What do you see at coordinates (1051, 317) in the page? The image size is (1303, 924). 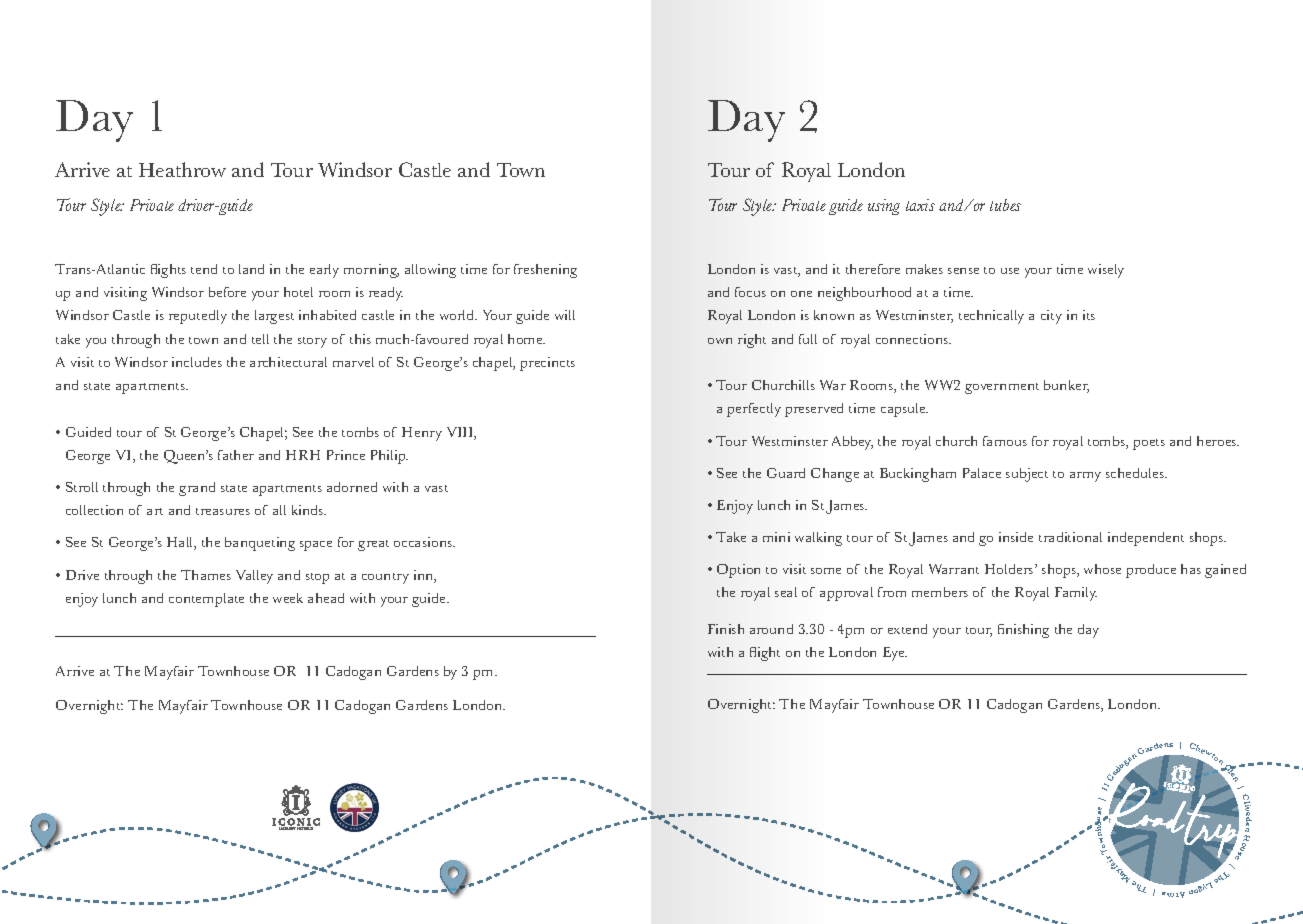 I see `city` at bounding box center [1051, 317].
